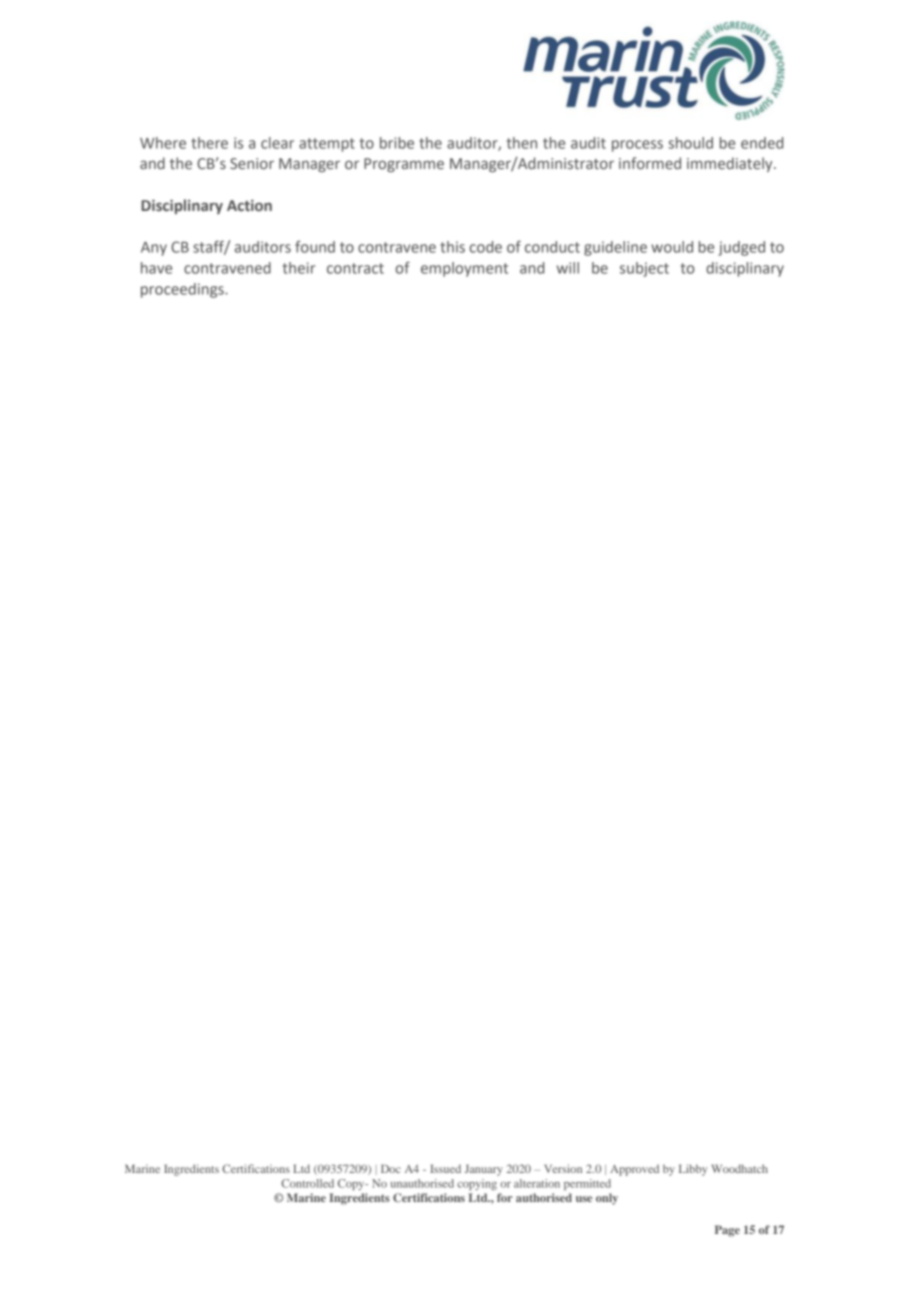 This document has height=1307, width=924. I want to click on proceedings, so click(183, 290).
